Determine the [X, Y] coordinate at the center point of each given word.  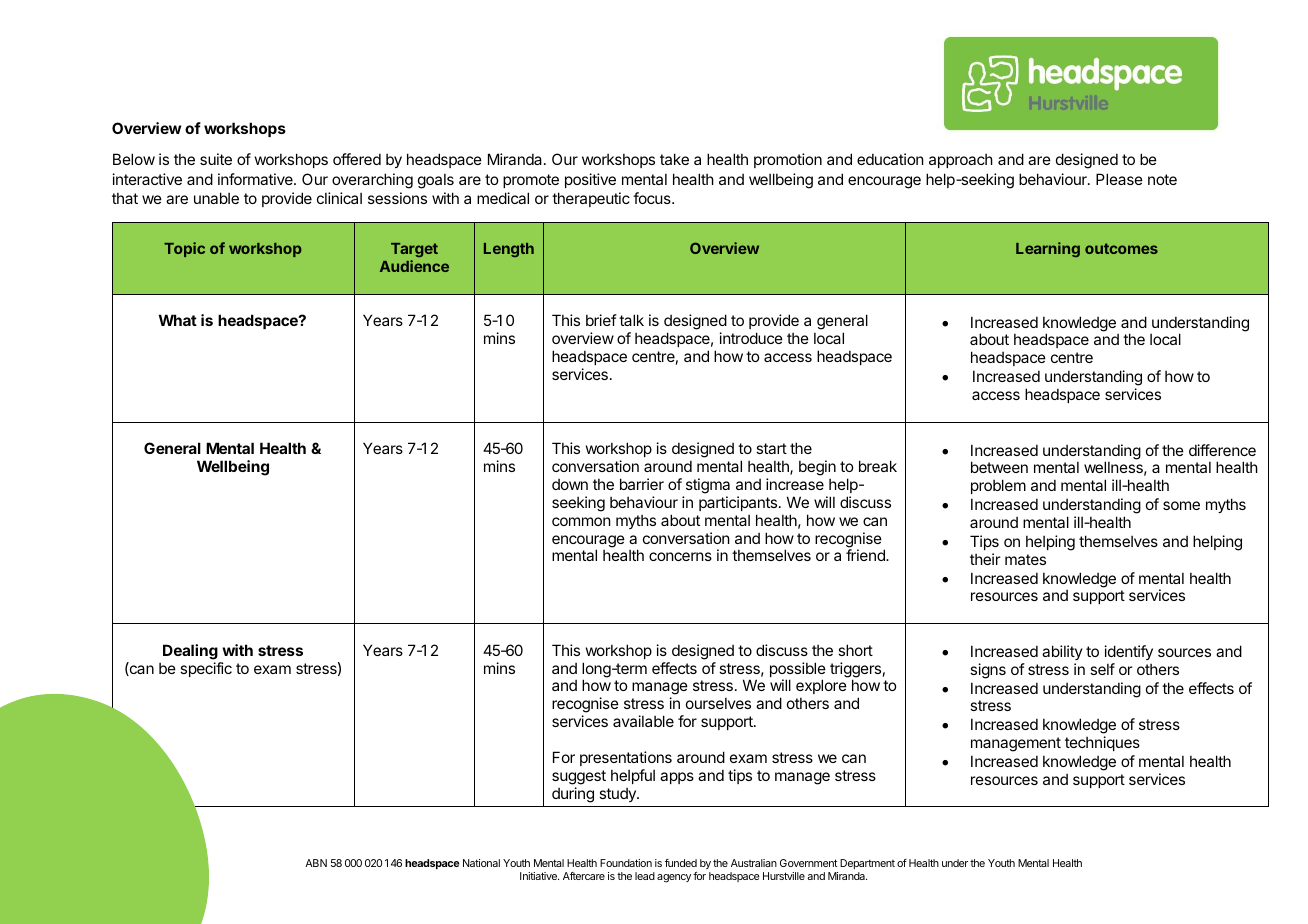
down [570, 484]
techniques [1102, 743]
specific [206, 669]
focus [653, 198]
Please [1119, 179]
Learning [1048, 249]
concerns [680, 556]
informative [256, 179]
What [178, 320]
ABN [316, 863]
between [999, 467]
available [643, 721]
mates [1025, 559]
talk [631, 320]
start [771, 448]
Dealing [190, 652]
